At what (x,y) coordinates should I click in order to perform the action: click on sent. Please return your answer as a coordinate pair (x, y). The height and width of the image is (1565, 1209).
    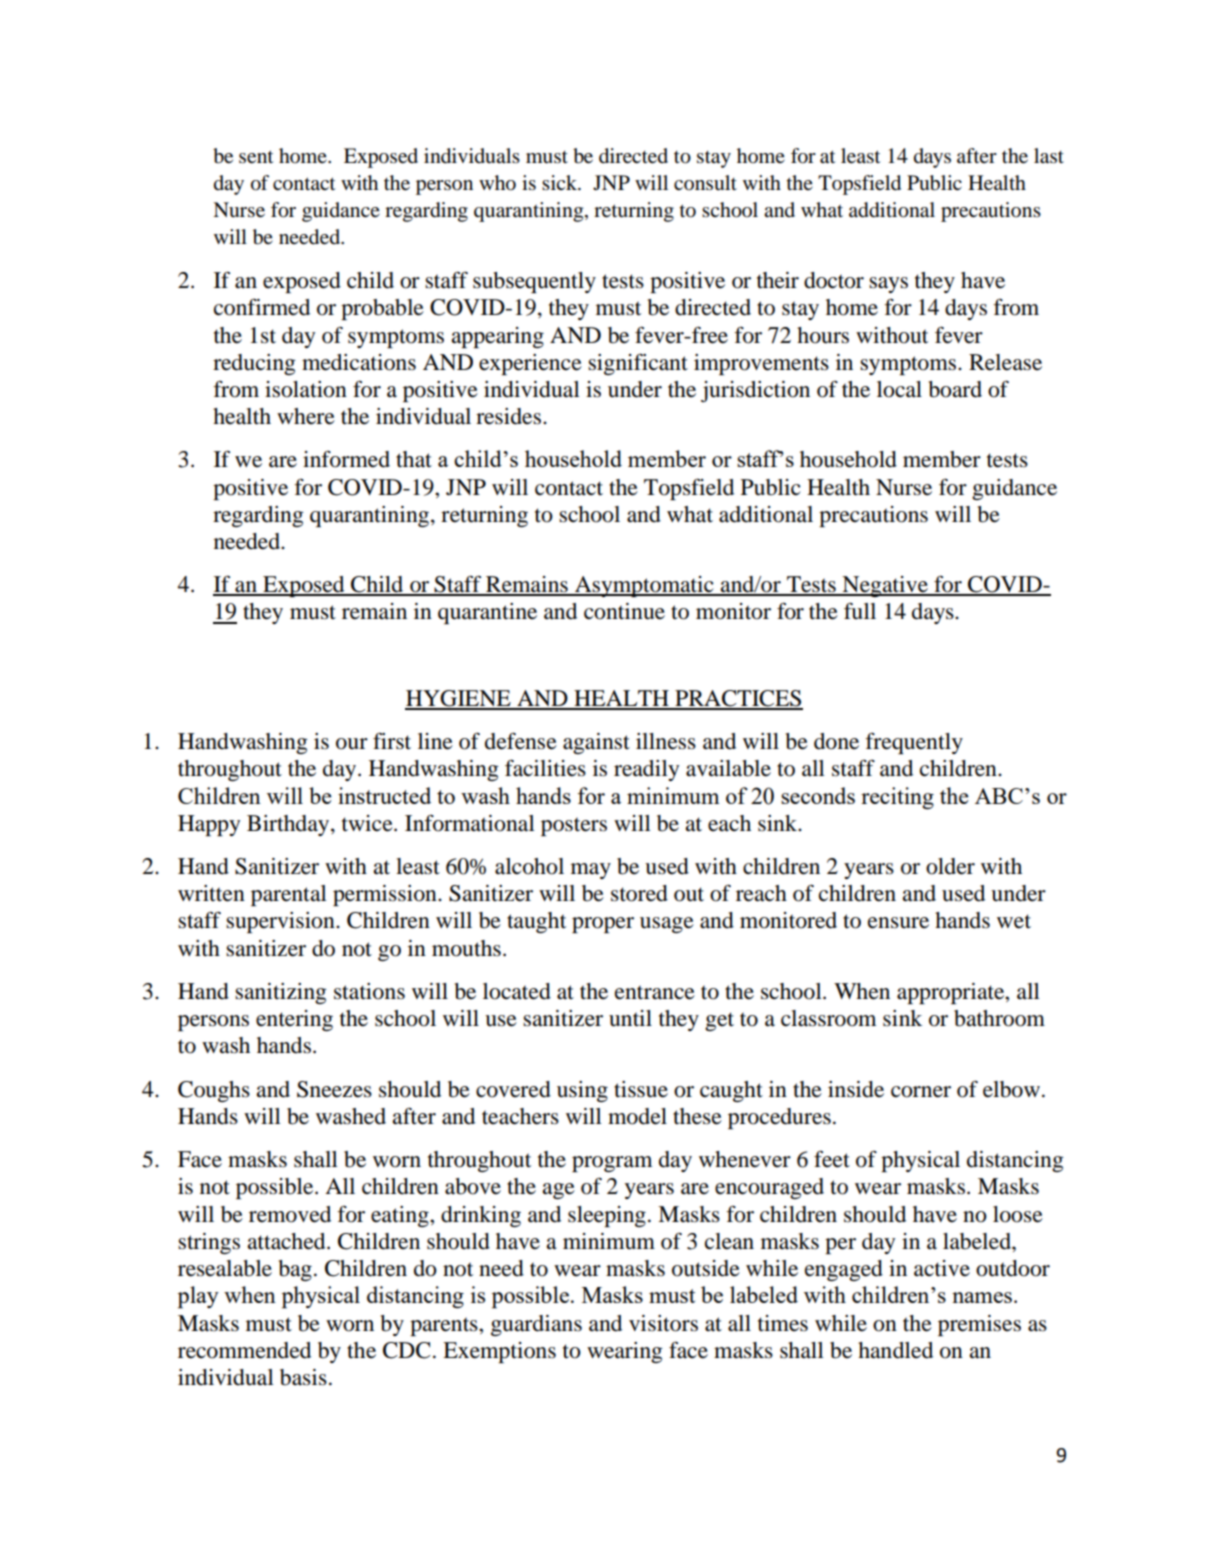
    Looking at the image, I should click on (256, 157).
